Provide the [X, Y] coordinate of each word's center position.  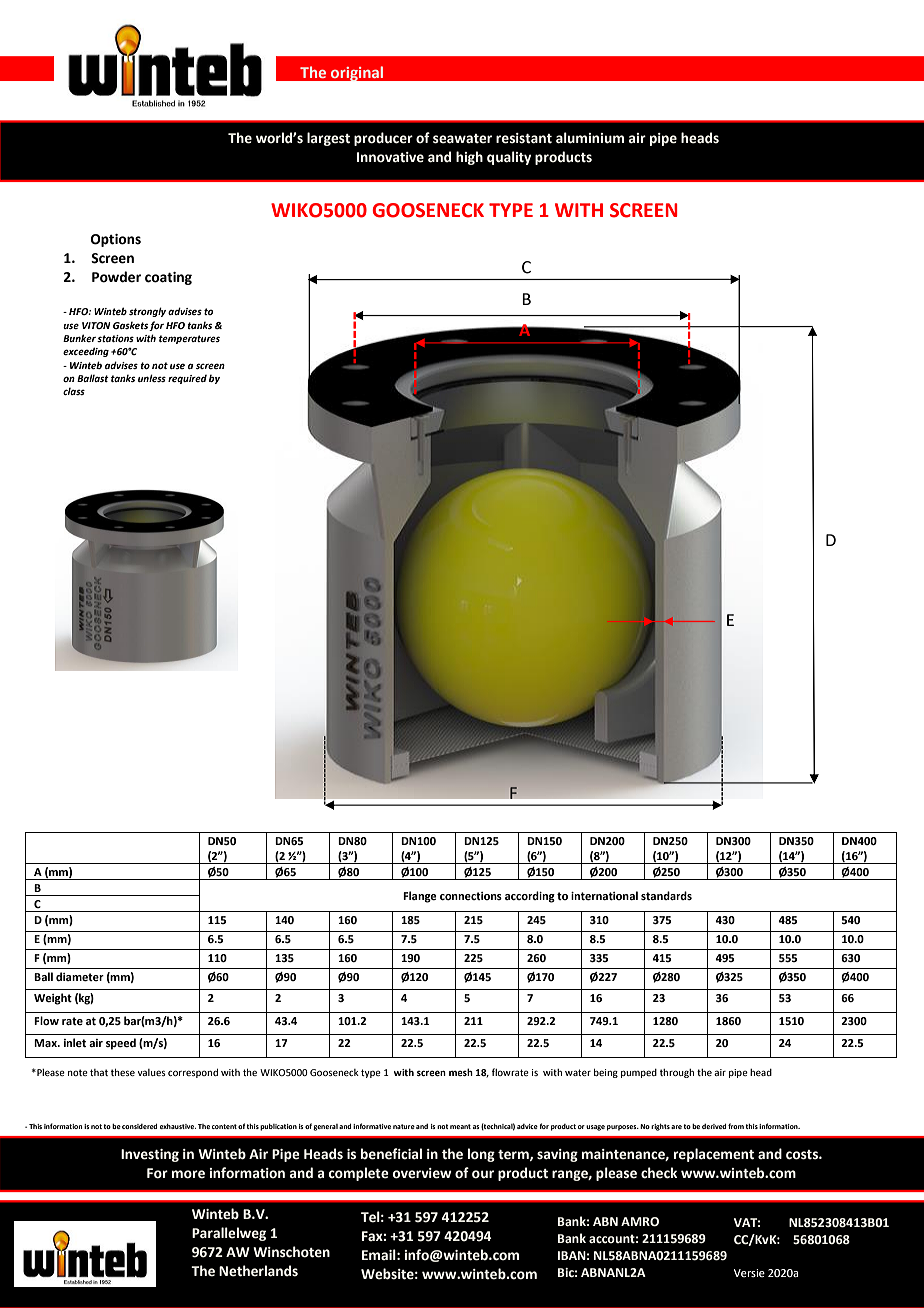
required [187, 379]
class [74, 391]
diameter [80, 976]
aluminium [590, 138]
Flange [420, 897]
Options [116, 240]
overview [422, 1173]
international [604, 895]
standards [666, 895]
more [188, 1174]
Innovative [390, 157]
